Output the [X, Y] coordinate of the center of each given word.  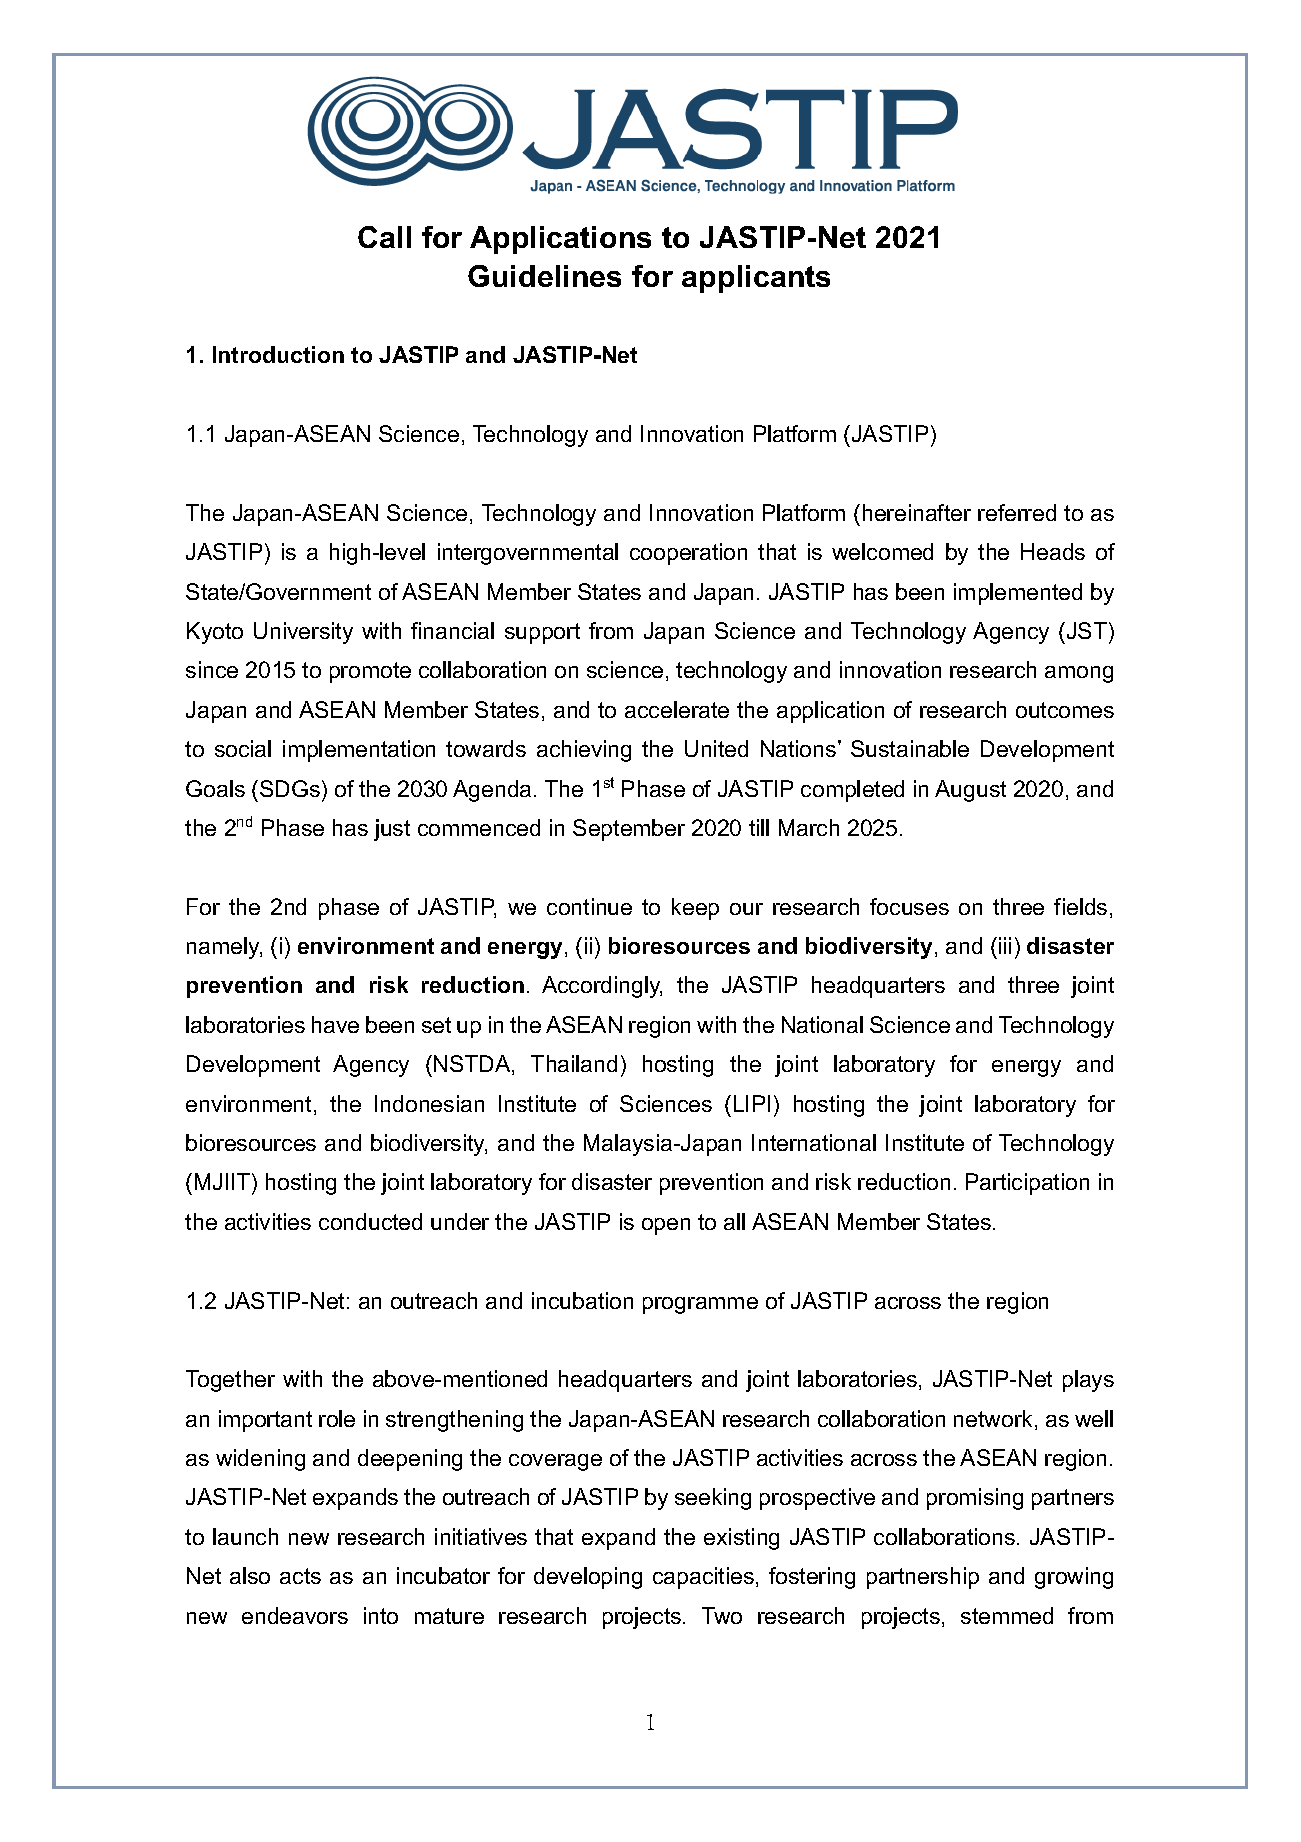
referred [1017, 512]
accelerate [677, 709]
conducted [370, 1221]
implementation [359, 751]
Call [384, 237]
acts [300, 1576]
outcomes [1065, 710]
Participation [1027, 1184]
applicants [756, 279]
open [666, 1226]
